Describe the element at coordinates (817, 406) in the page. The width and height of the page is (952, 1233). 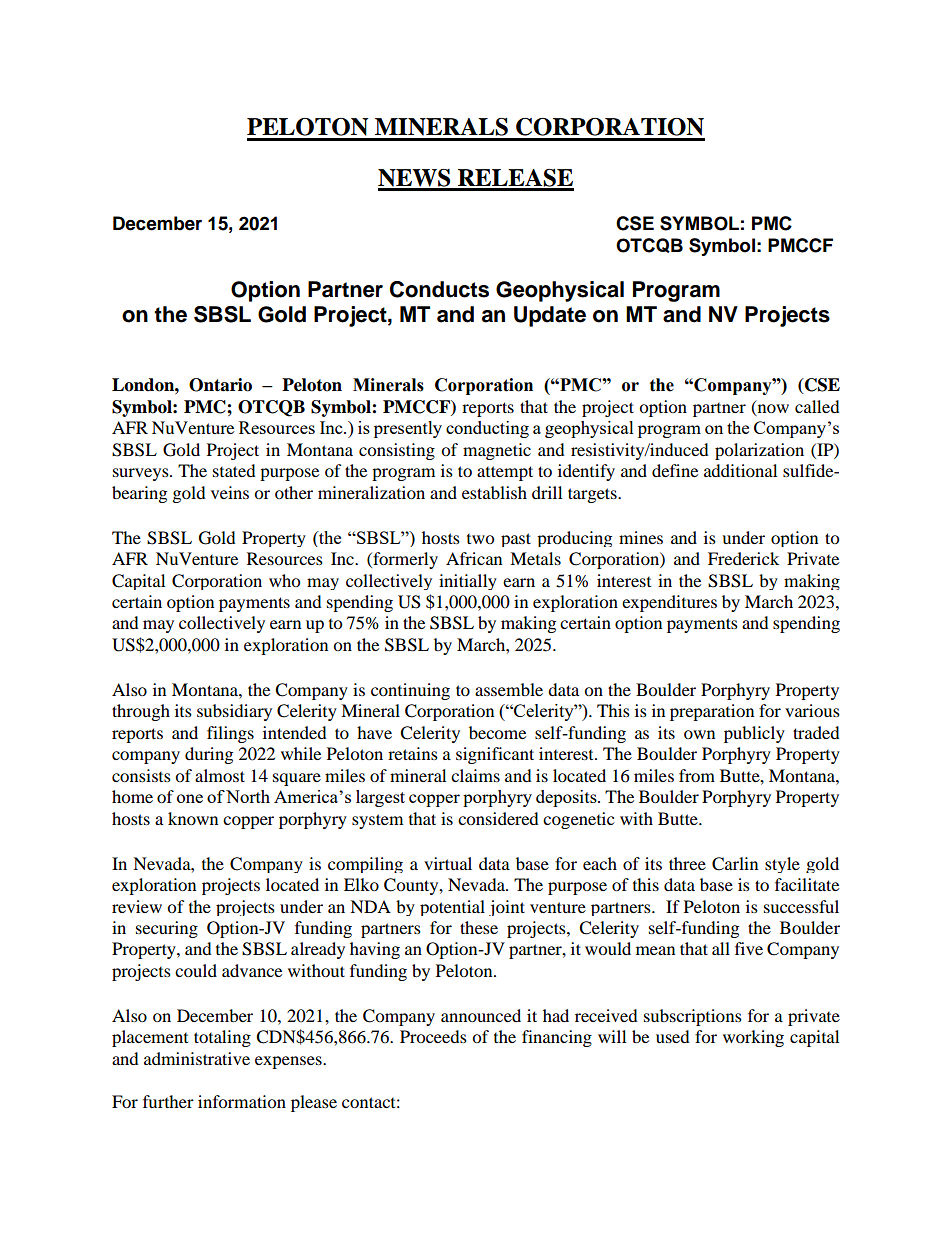
I see `called` at that location.
